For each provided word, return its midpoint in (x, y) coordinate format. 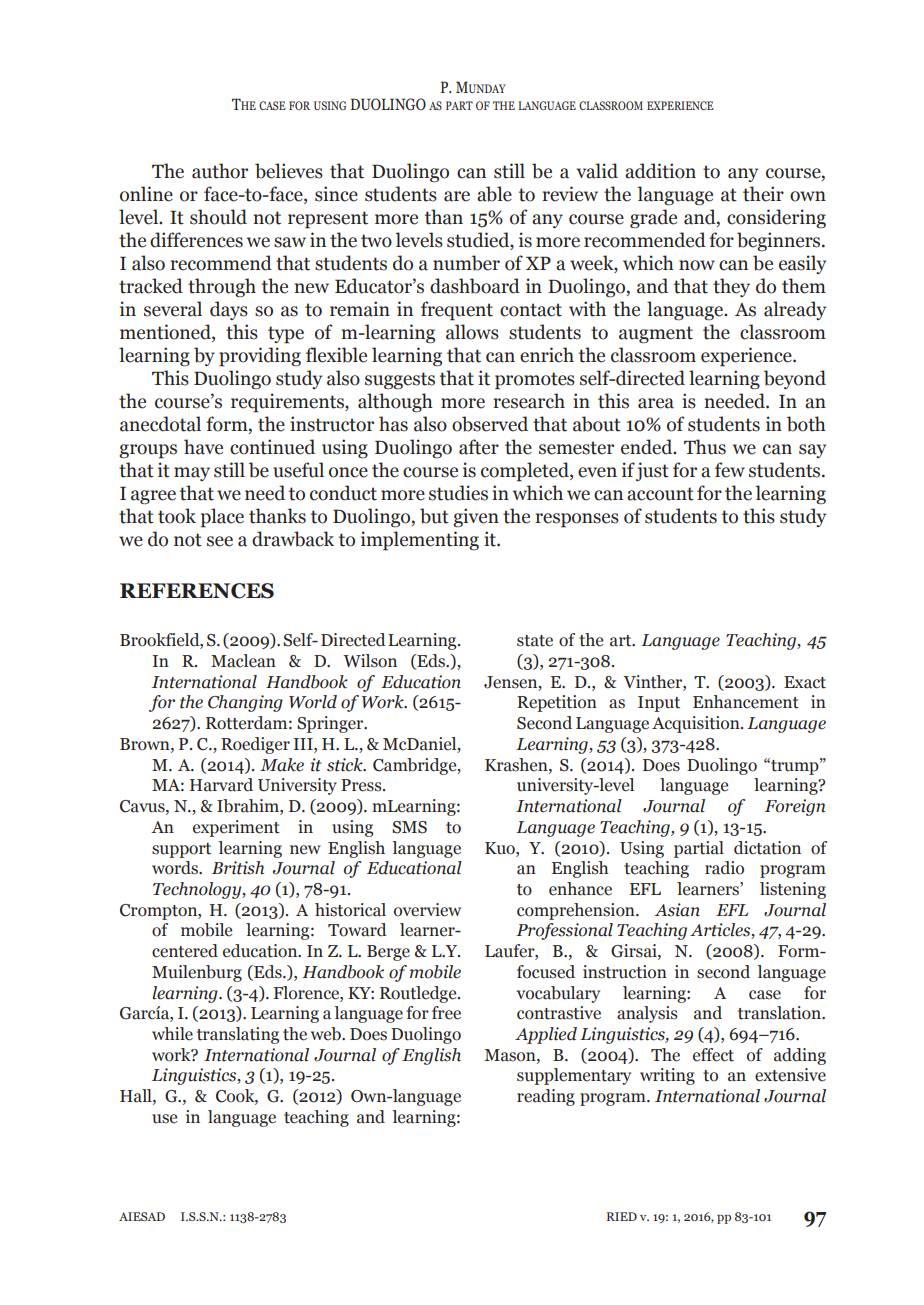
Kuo (501, 848)
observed (490, 424)
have (203, 447)
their (763, 194)
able (494, 194)
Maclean (243, 661)
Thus (705, 447)
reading (546, 1097)
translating (238, 1035)
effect (713, 1055)
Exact (805, 682)
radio (724, 868)
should (218, 217)
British (238, 868)
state (535, 641)
